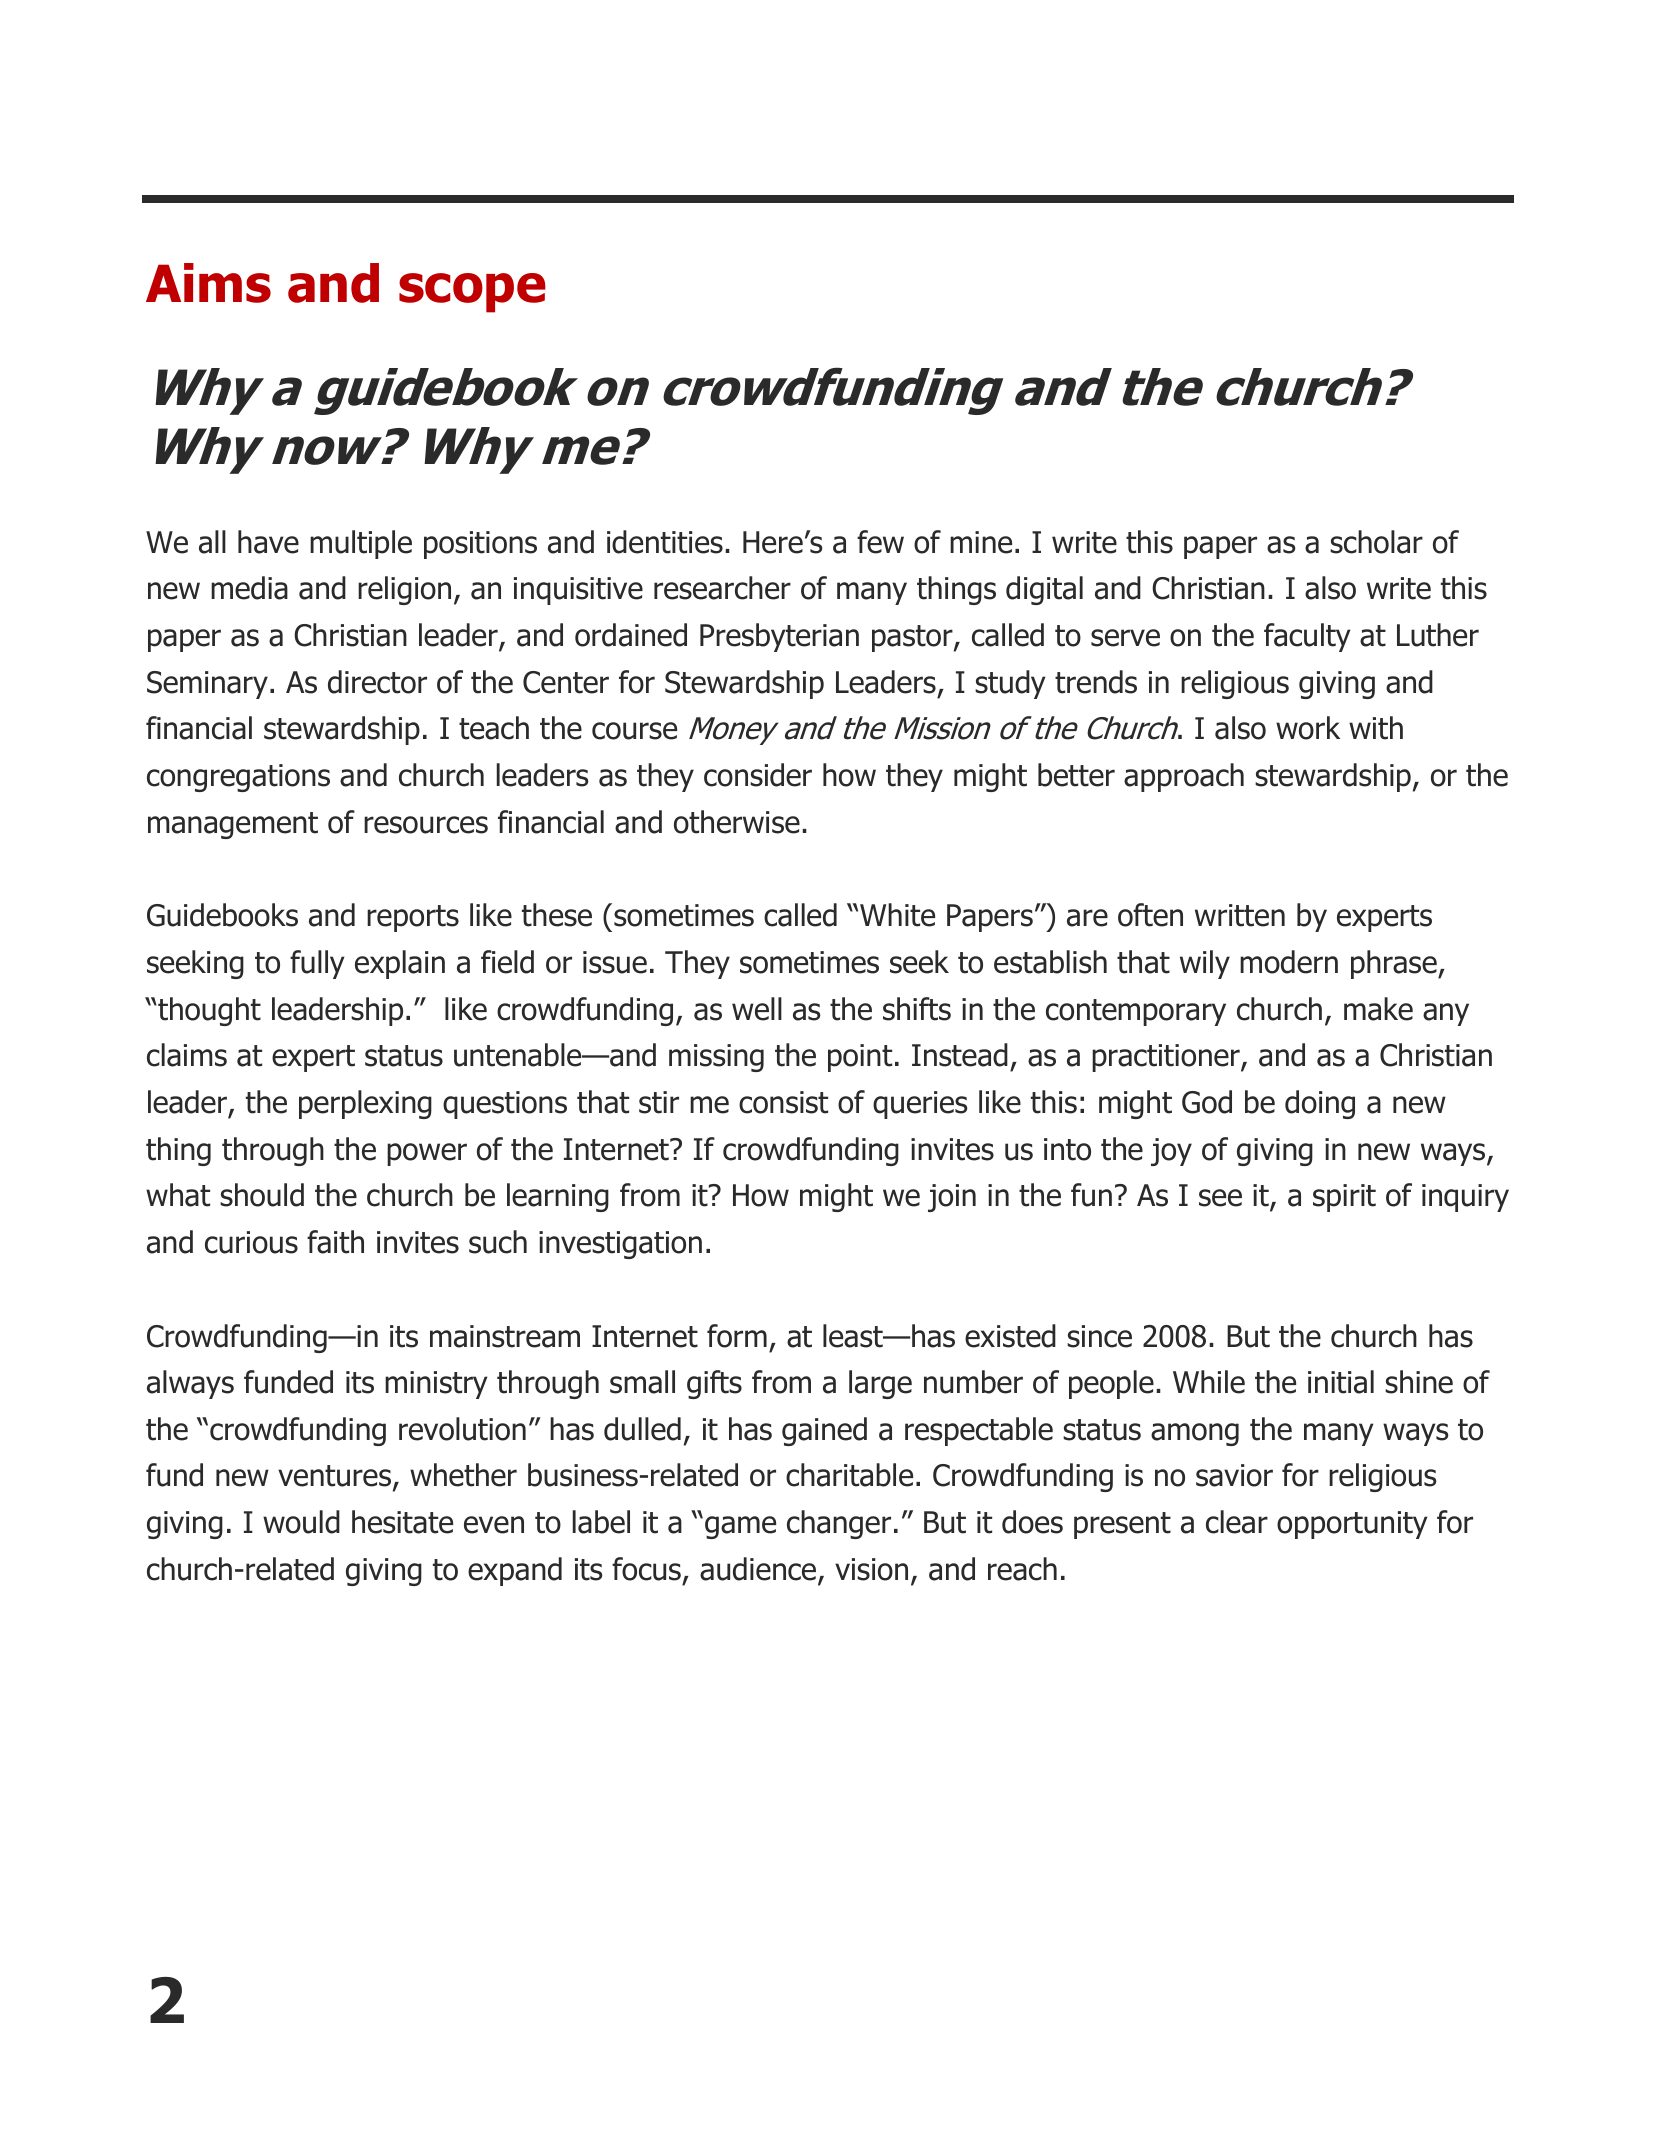 The height and width of the screenshot is (2143, 1656). I want to click on White, so click(897, 915).
